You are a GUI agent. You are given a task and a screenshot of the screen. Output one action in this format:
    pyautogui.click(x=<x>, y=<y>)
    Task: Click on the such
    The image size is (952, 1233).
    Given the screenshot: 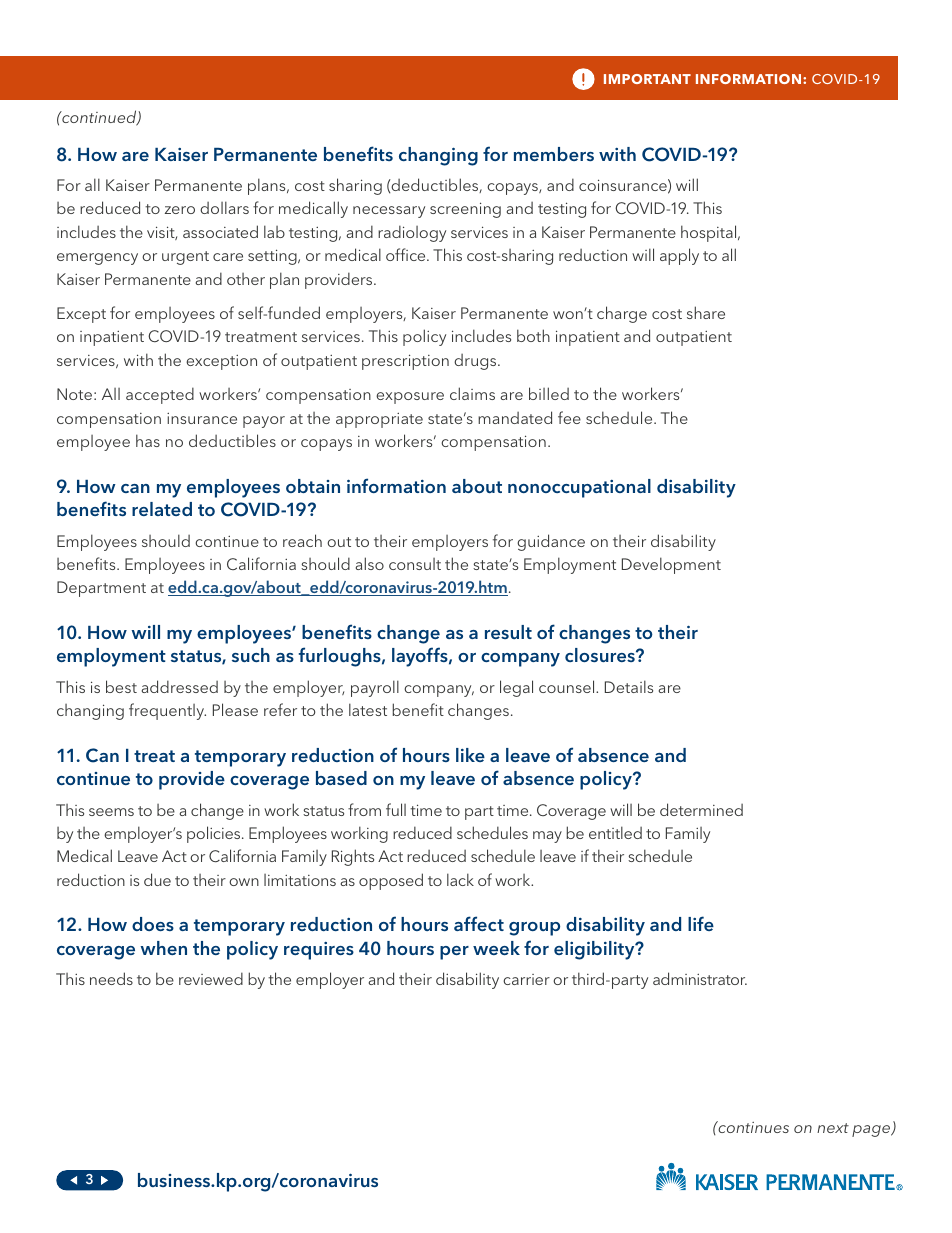 What is the action you would take?
    pyautogui.click(x=251, y=655)
